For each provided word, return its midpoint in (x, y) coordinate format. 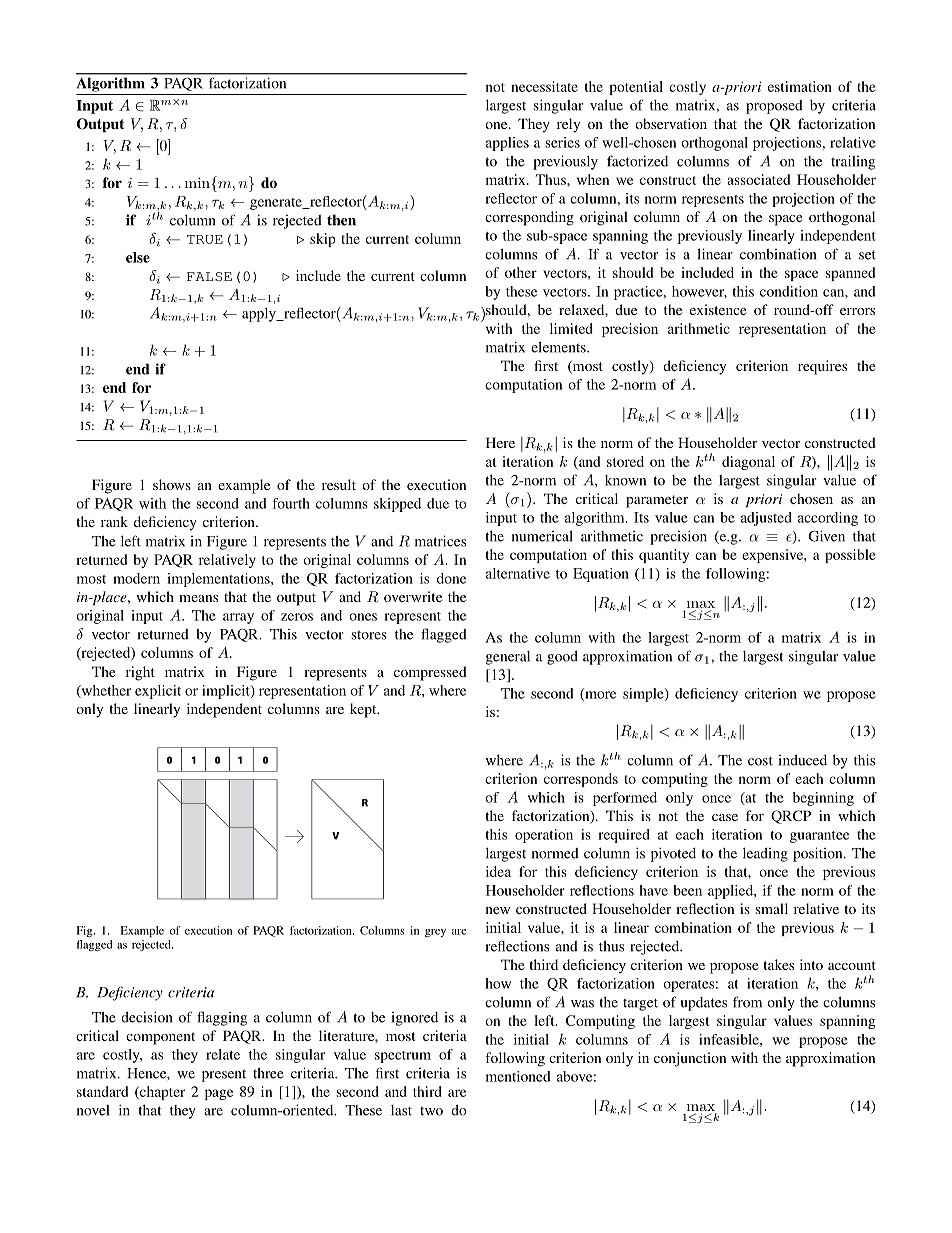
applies (507, 144)
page (219, 1094)
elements (559, 347)
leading (765, 855)
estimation (800, 86)
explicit (158, 692)
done (451, 578)
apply (260, 315)
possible (850, 556)
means (198, 598)
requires (822, 367)
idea (498, 871)
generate (277, 204)
